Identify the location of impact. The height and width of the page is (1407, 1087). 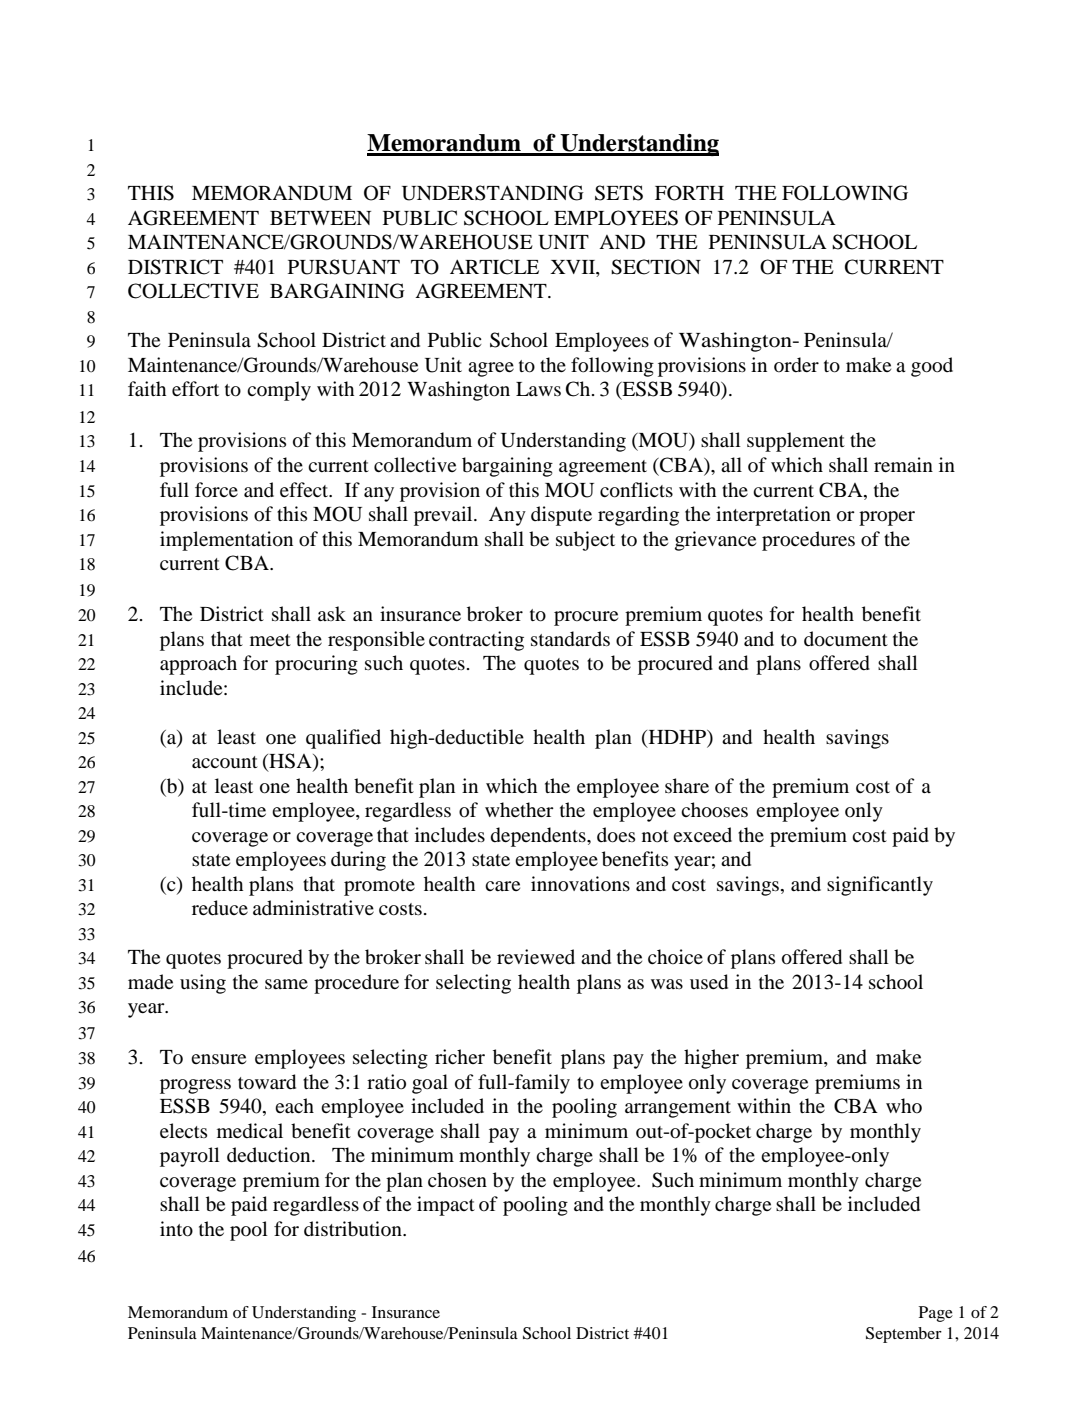
(446, 1206).
